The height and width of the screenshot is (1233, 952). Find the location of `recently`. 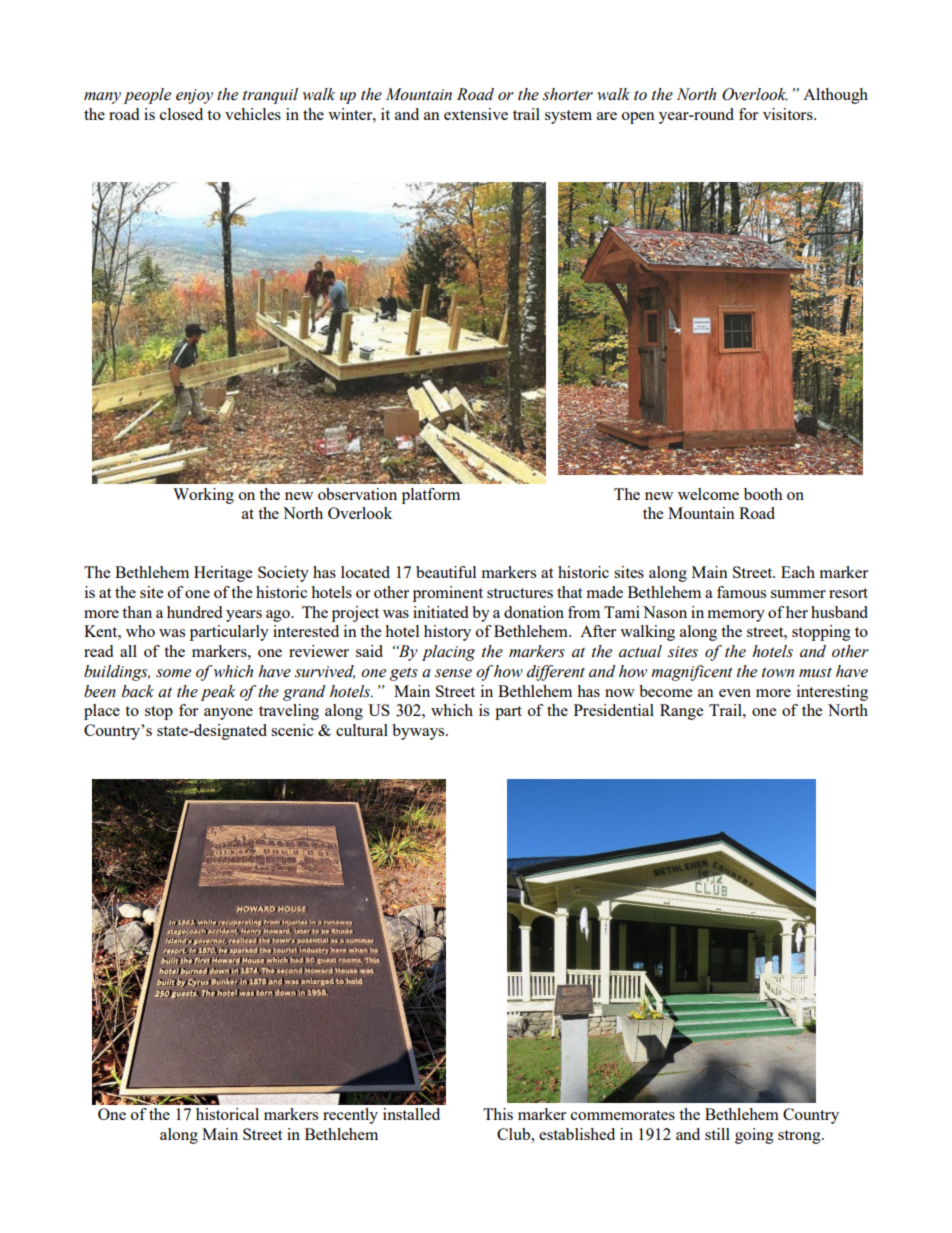

recently is located at coordinates (350, 1116).
